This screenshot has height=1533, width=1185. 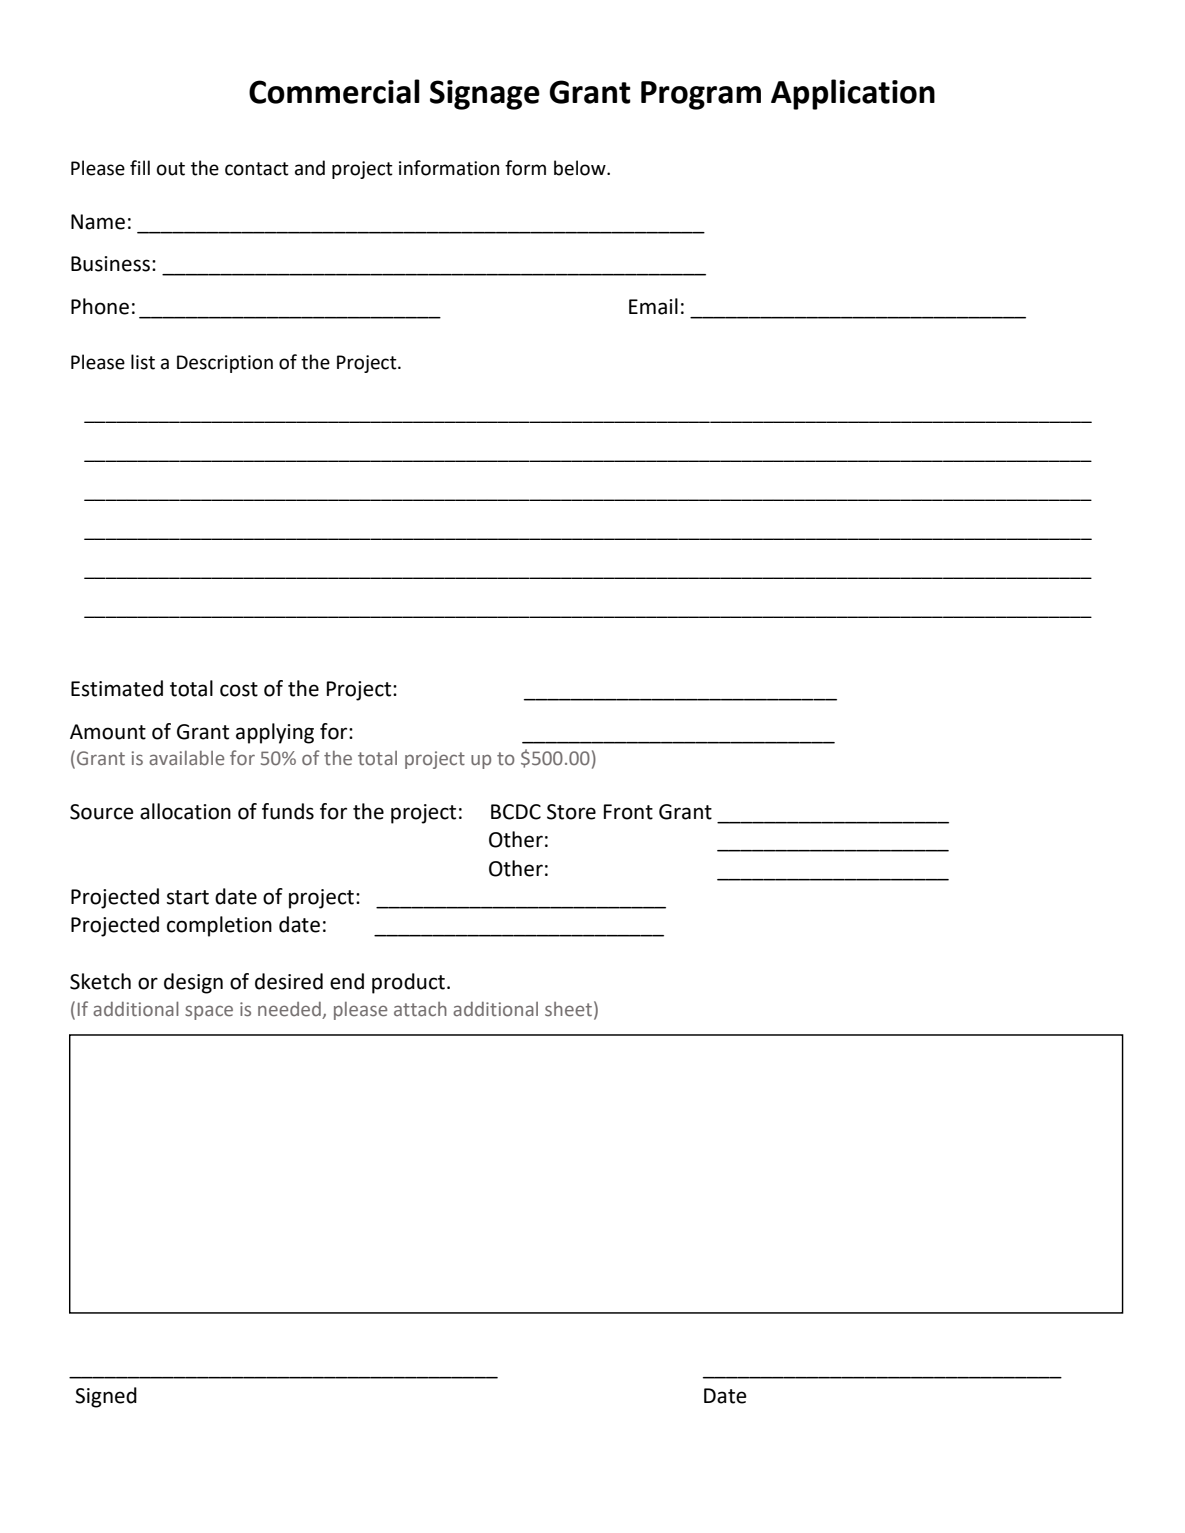 What do you see at coordinates (420, 1009) in the screenshot?
I see `attach` at bounding box center [420, 1009].
